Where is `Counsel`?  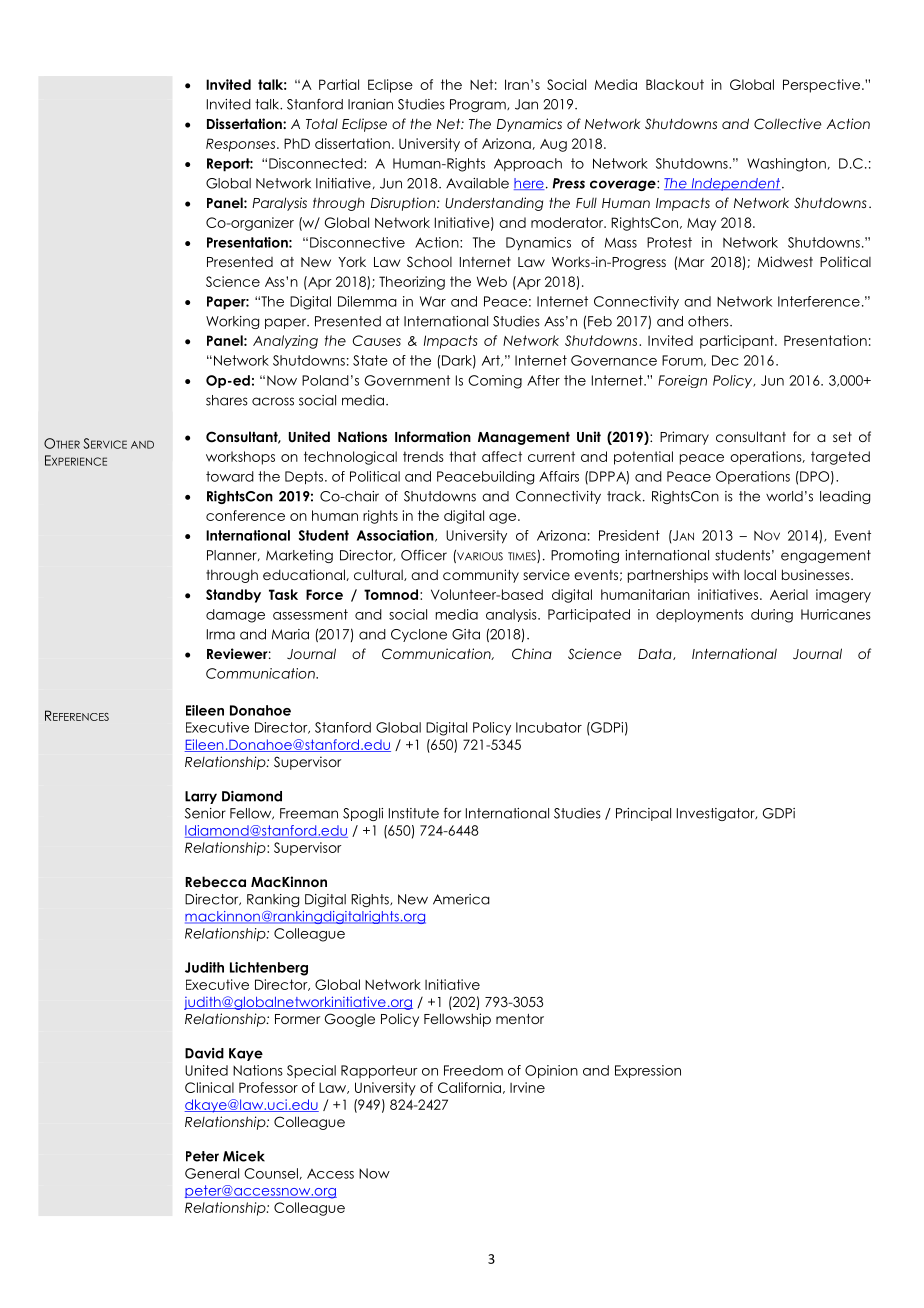 Counsel is located at coordinates (271, 1173).
